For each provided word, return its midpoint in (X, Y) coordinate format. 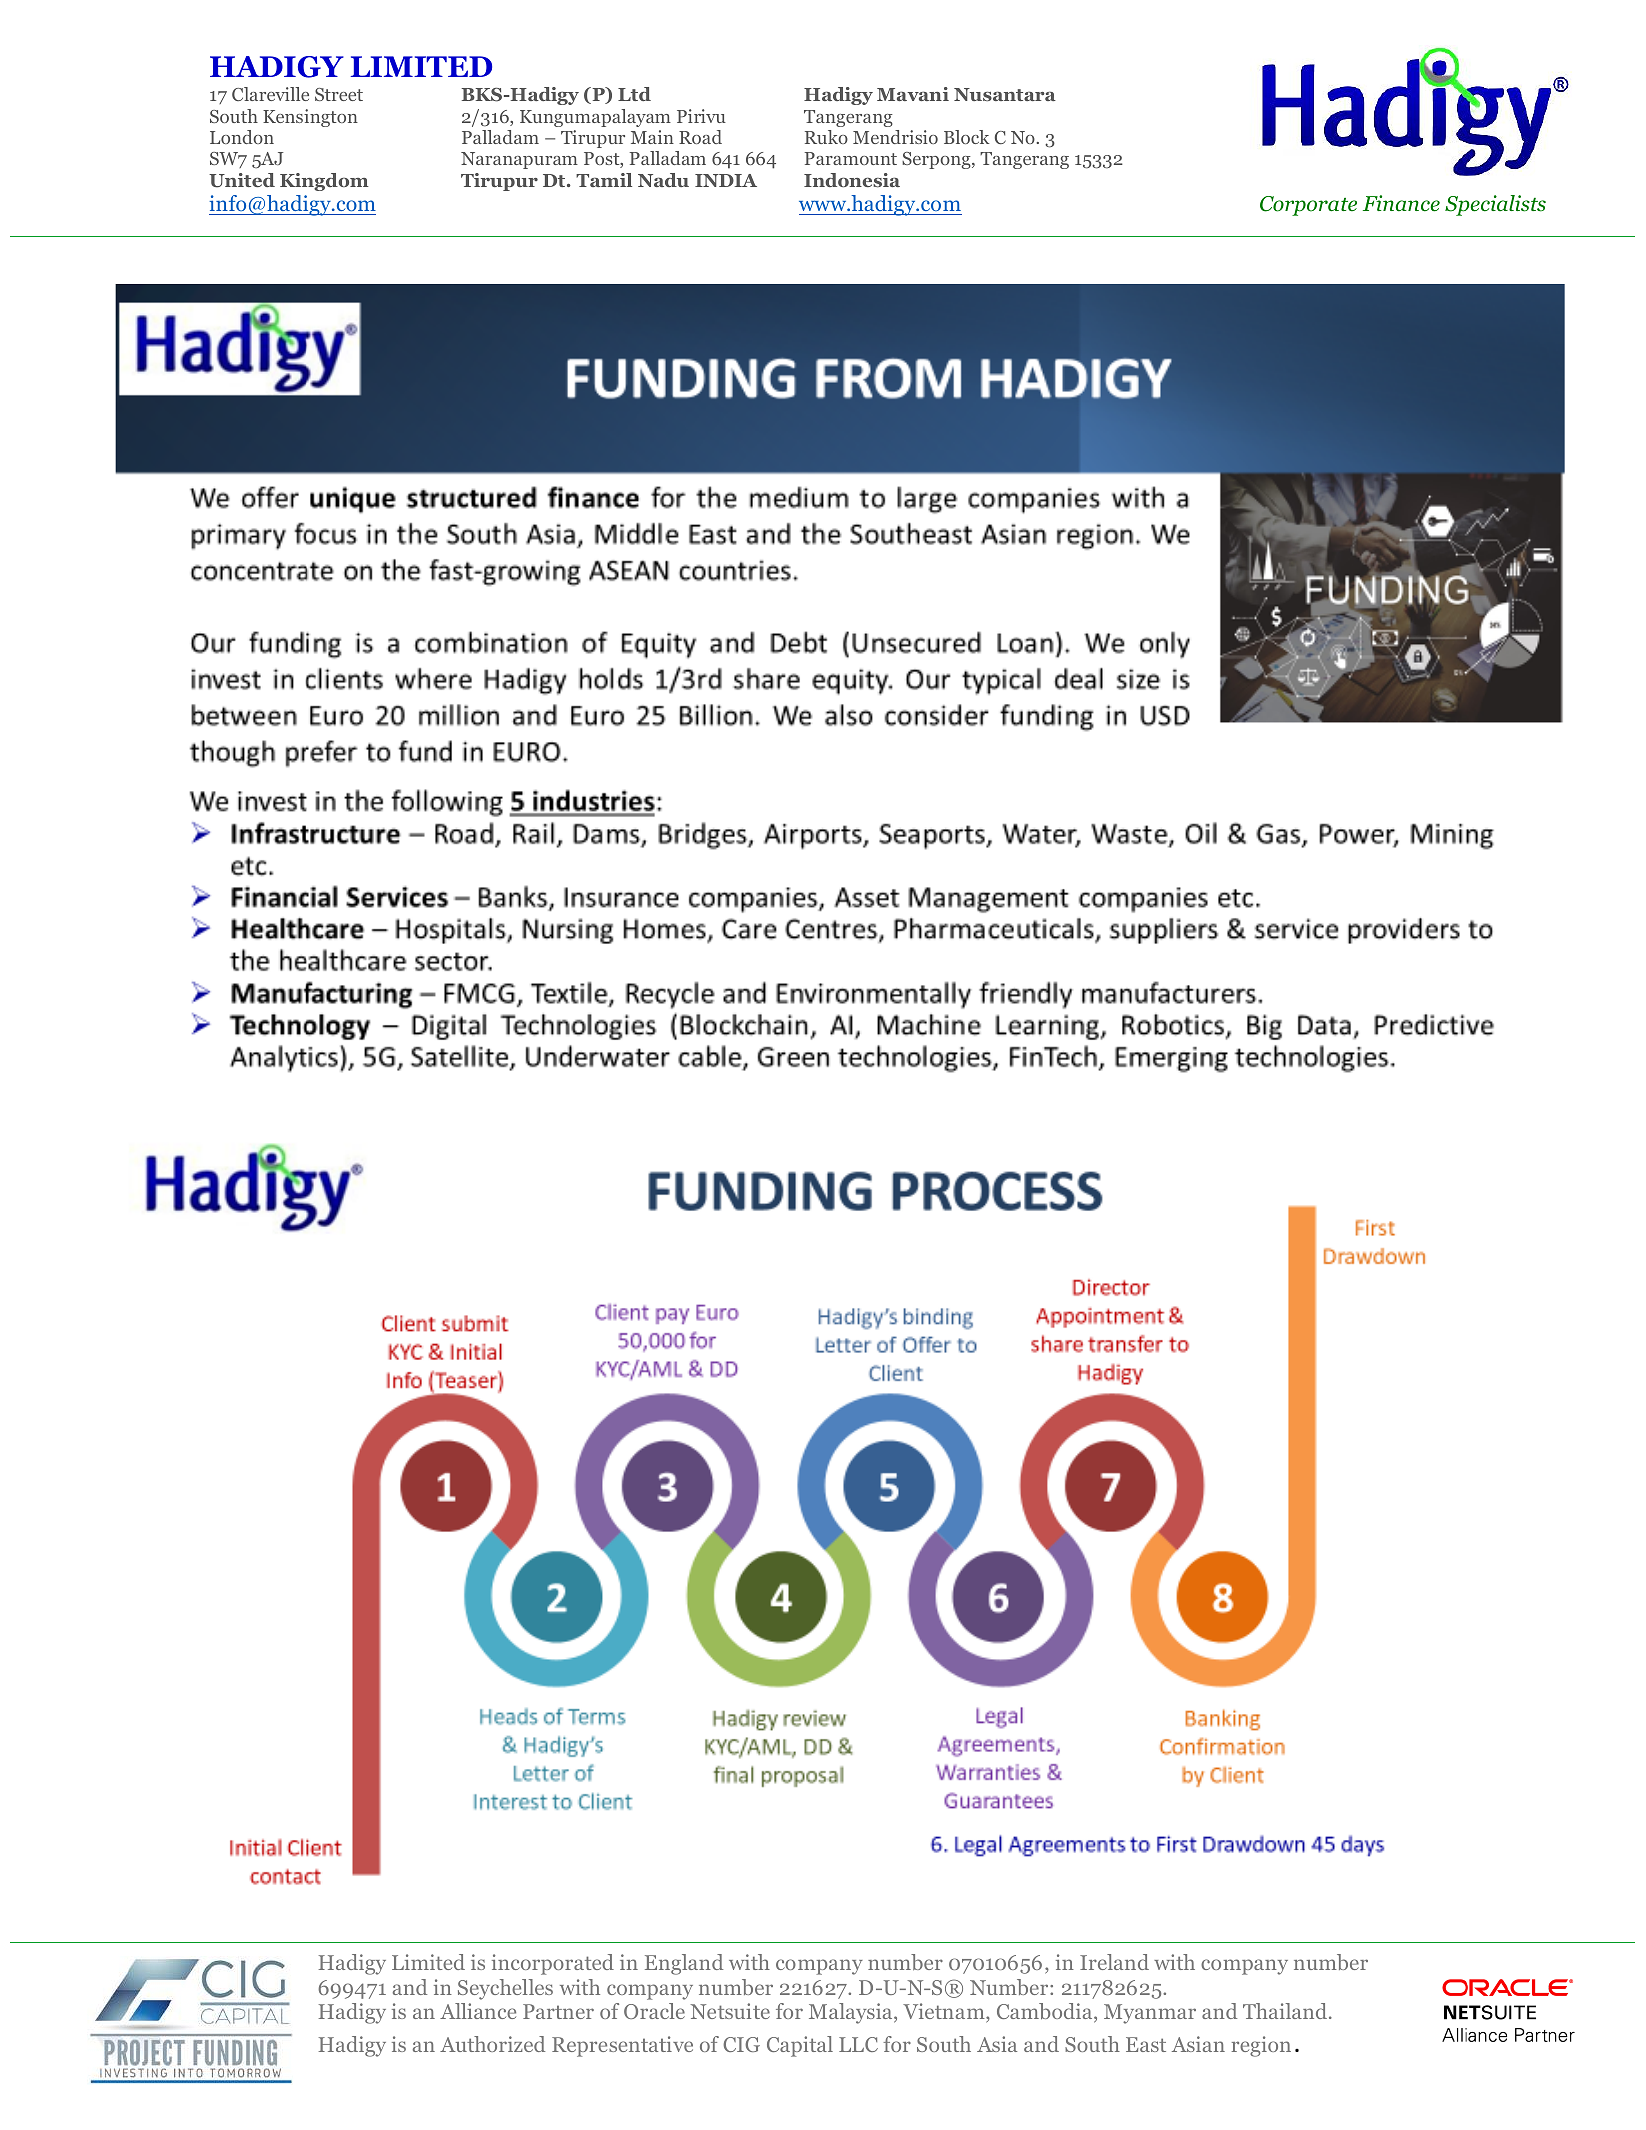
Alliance (478, 2011)
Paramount (851, 158)
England (684, 1964)
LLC (858, 2044)
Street (339, 94)
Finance (1401, 203)
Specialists (1495, 205)
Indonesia (852, 180)
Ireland (1114, 1962)
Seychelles (505, 1989)
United (242, 180)
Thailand (1286, 2011)
